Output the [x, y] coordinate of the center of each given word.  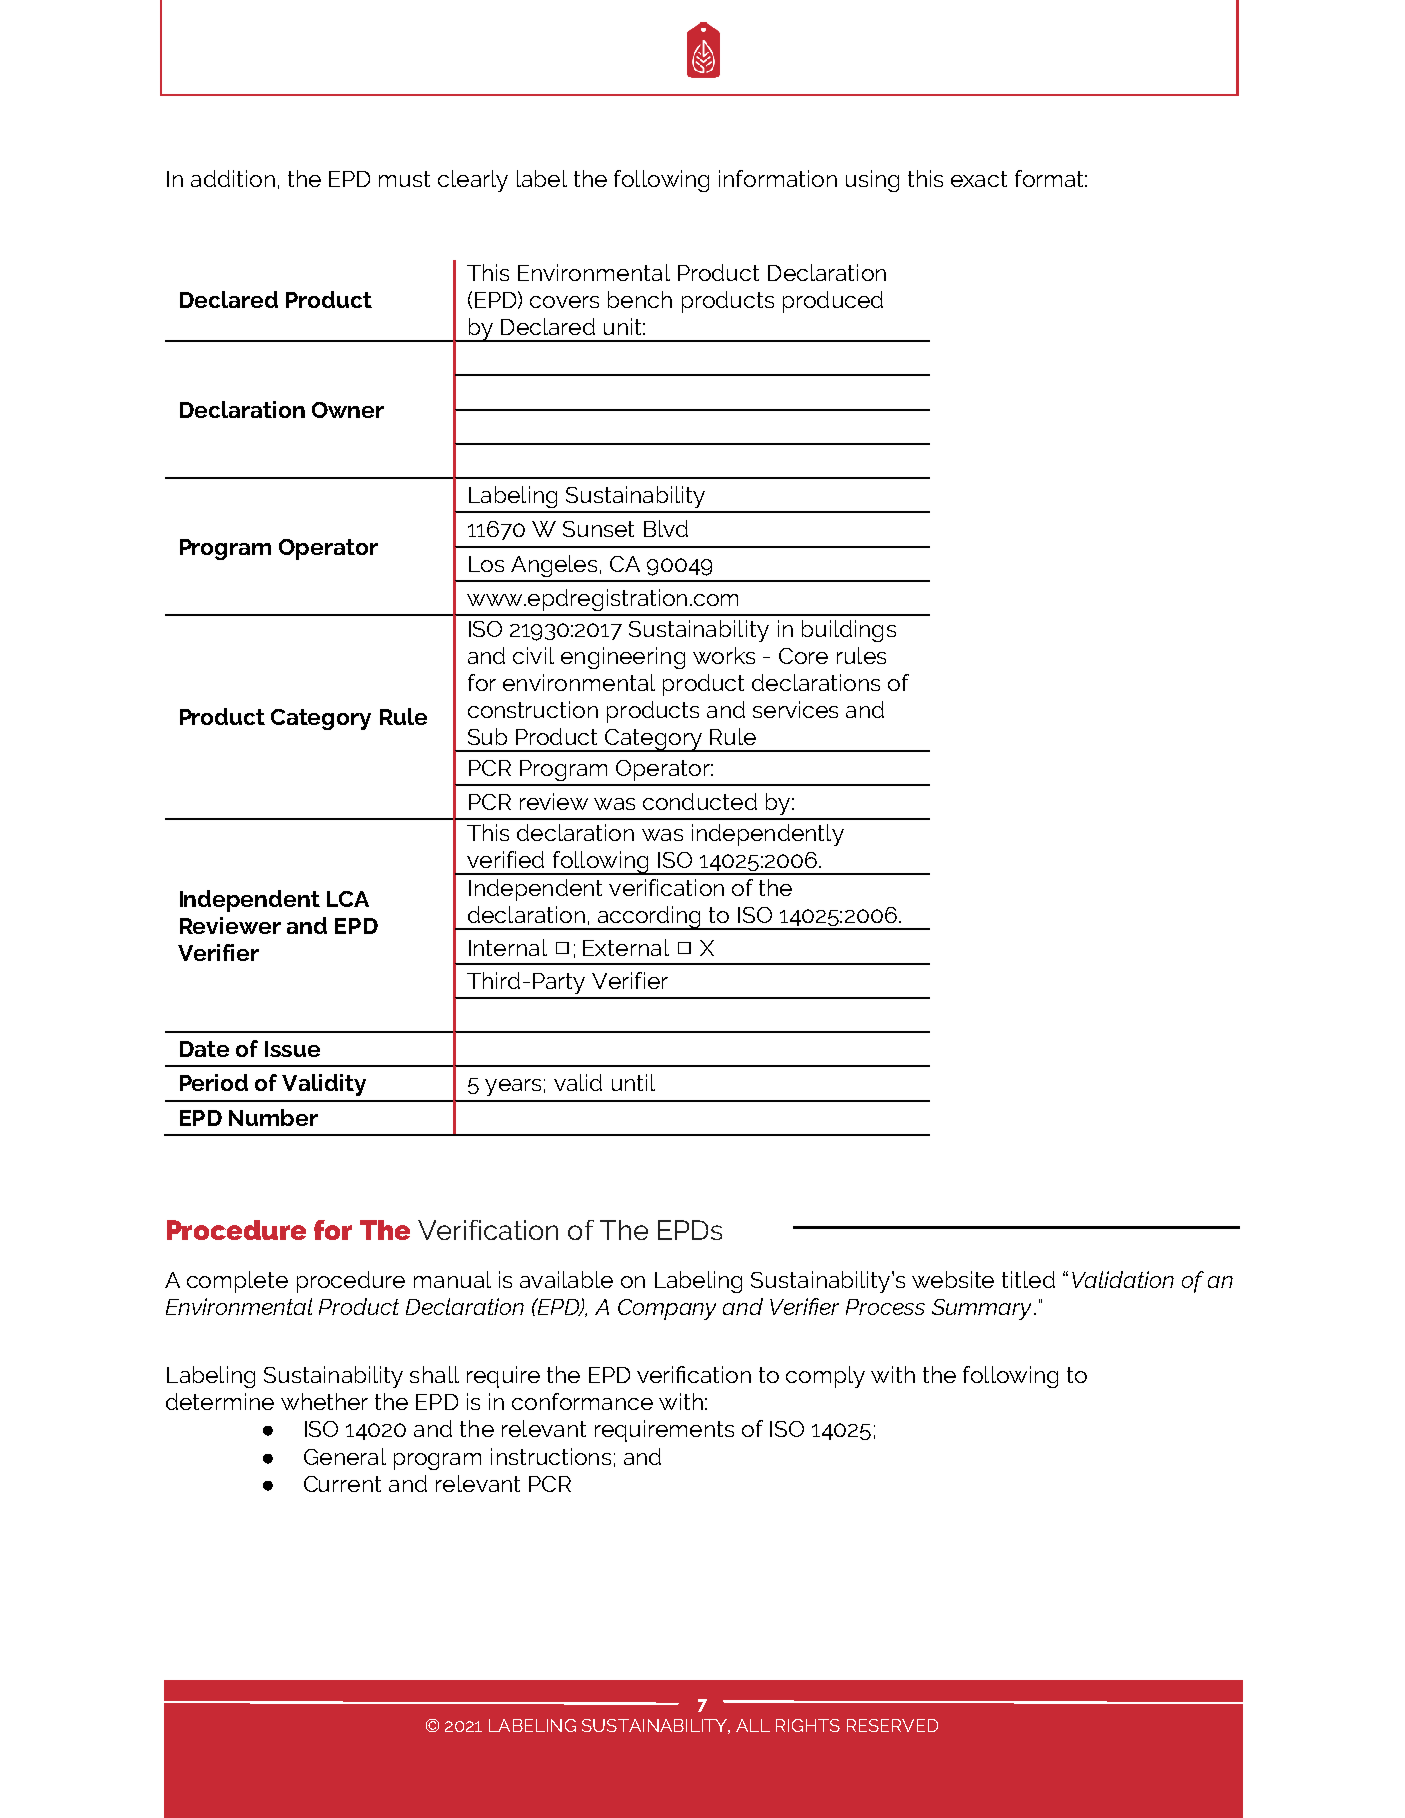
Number [273, 1117]
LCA [348, 899]
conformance [582, 1401]
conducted [700, 801]
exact [979, 179]
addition [233, 178]
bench [640, 299]
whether [324, 1401]
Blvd [666, 528]
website [953, 1279]
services [795, 709]
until [633, 1082]
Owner [348, 410]
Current [342, 1484]
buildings [849, 631]
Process [885, 1307]
